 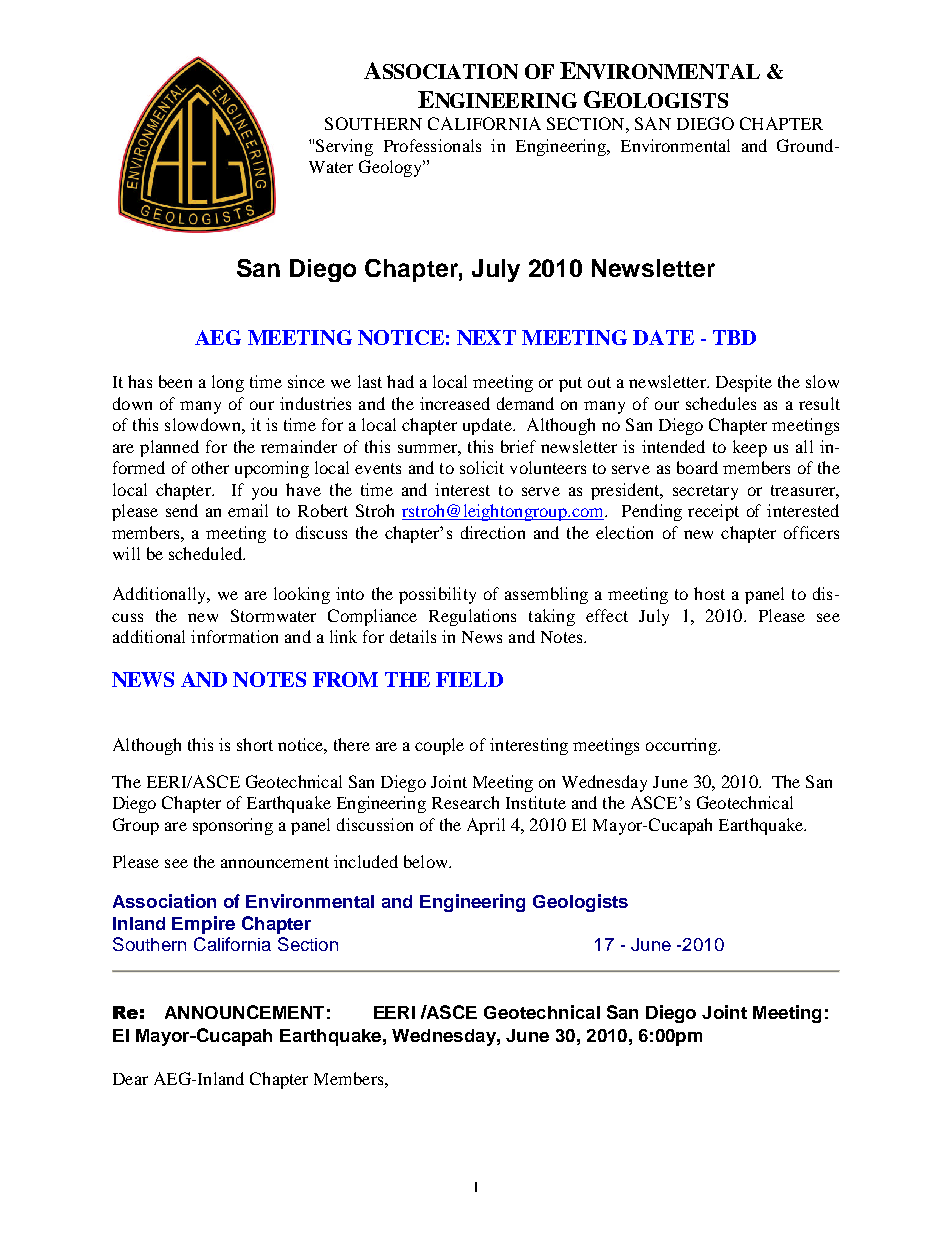 What do you see at coordinates (472, 617) in the screenshot?
I see `Regulations` at bounding box center [472, 617].
